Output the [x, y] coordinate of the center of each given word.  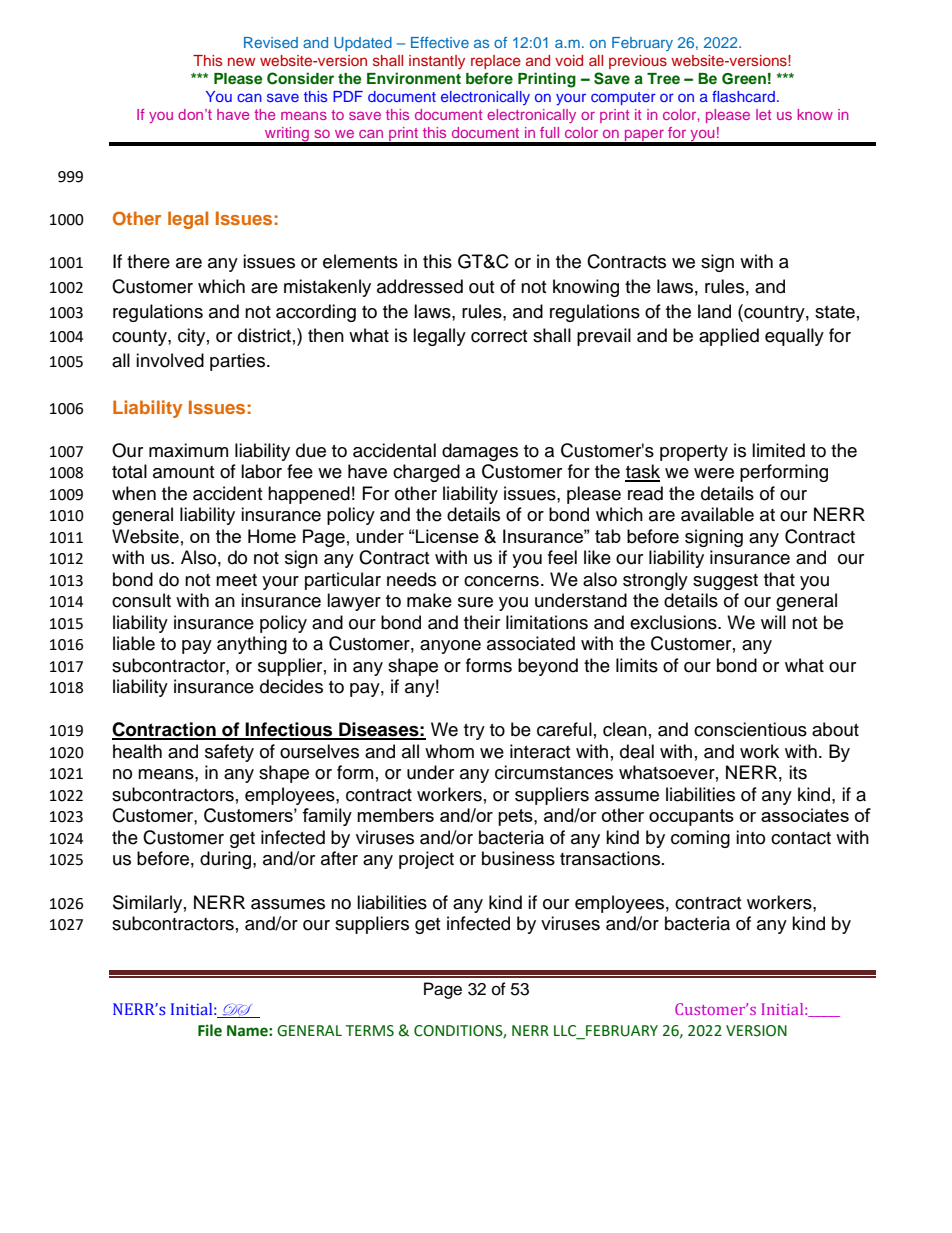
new [241, 61]
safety [229, 753]
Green [744, 79]
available [717, 514]
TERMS [370, 1031]
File [210, 1030]
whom [449, 751]
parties [239, 362]
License [447, 536]
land [714, 311]
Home [272, 536]
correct [499, 336]
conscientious [750, 729]
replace [496, 62]
